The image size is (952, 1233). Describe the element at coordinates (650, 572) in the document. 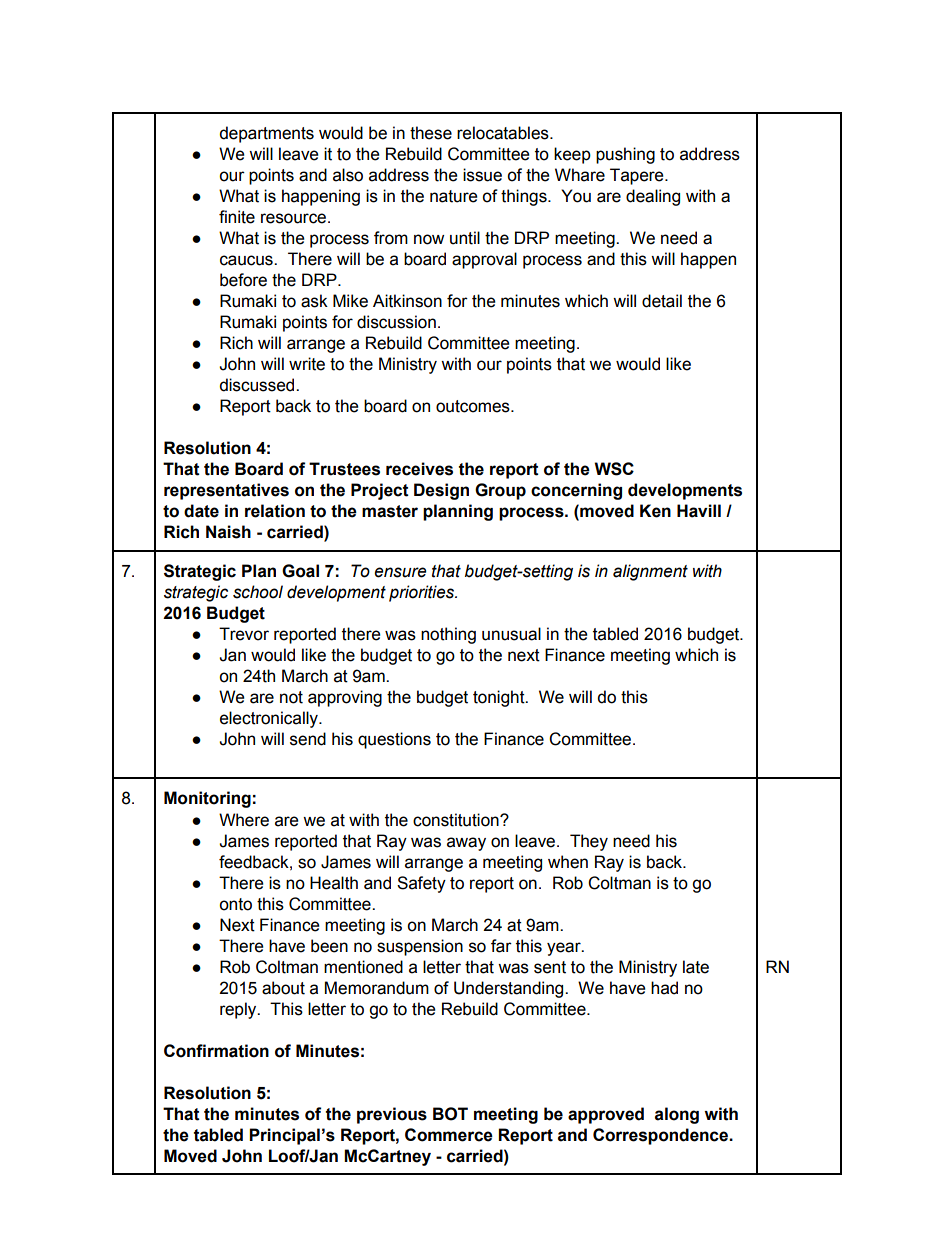

I see `alignment` at that location.
